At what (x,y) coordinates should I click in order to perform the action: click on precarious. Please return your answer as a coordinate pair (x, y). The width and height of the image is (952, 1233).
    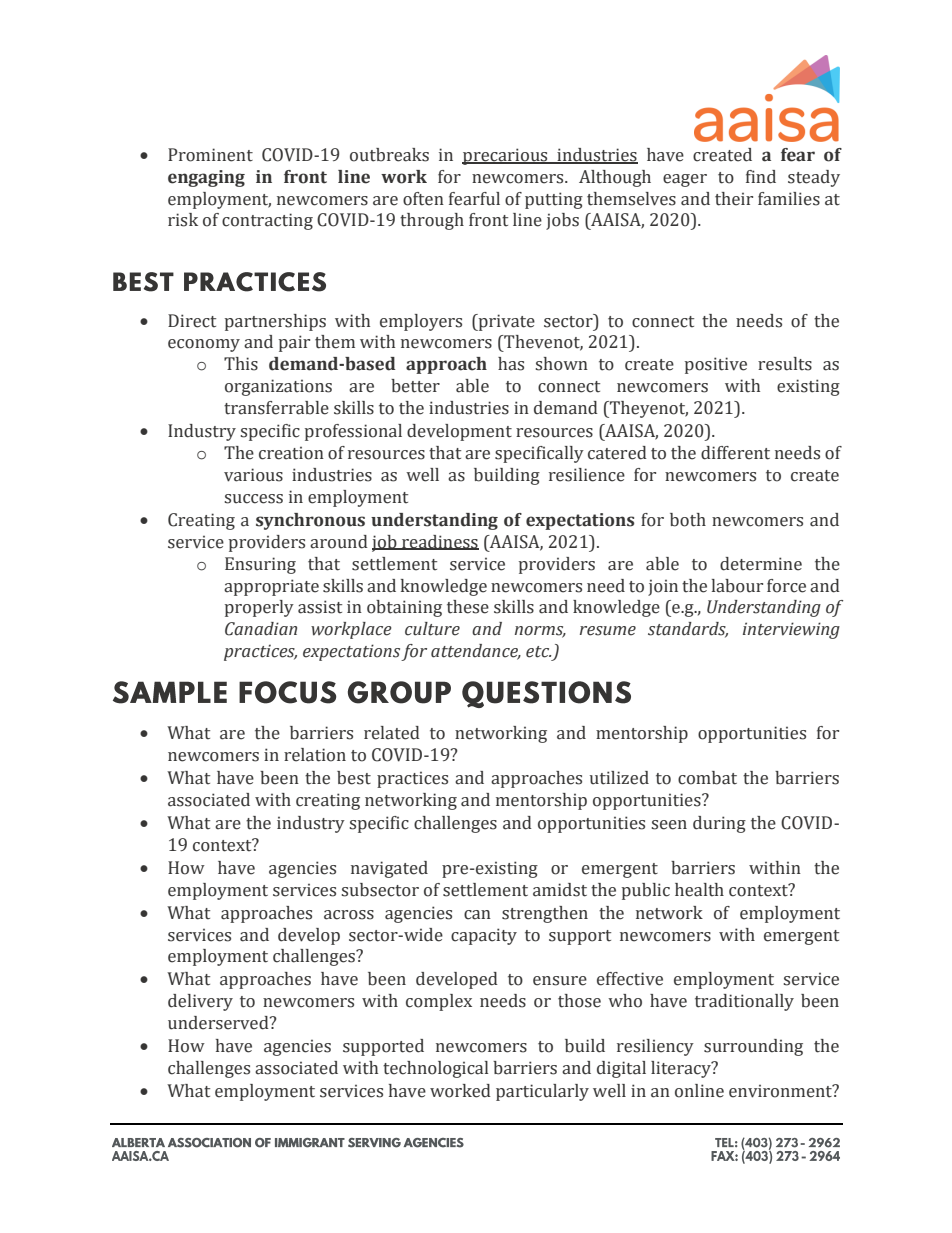
    Looking at the image, I should click on (506, 156).
